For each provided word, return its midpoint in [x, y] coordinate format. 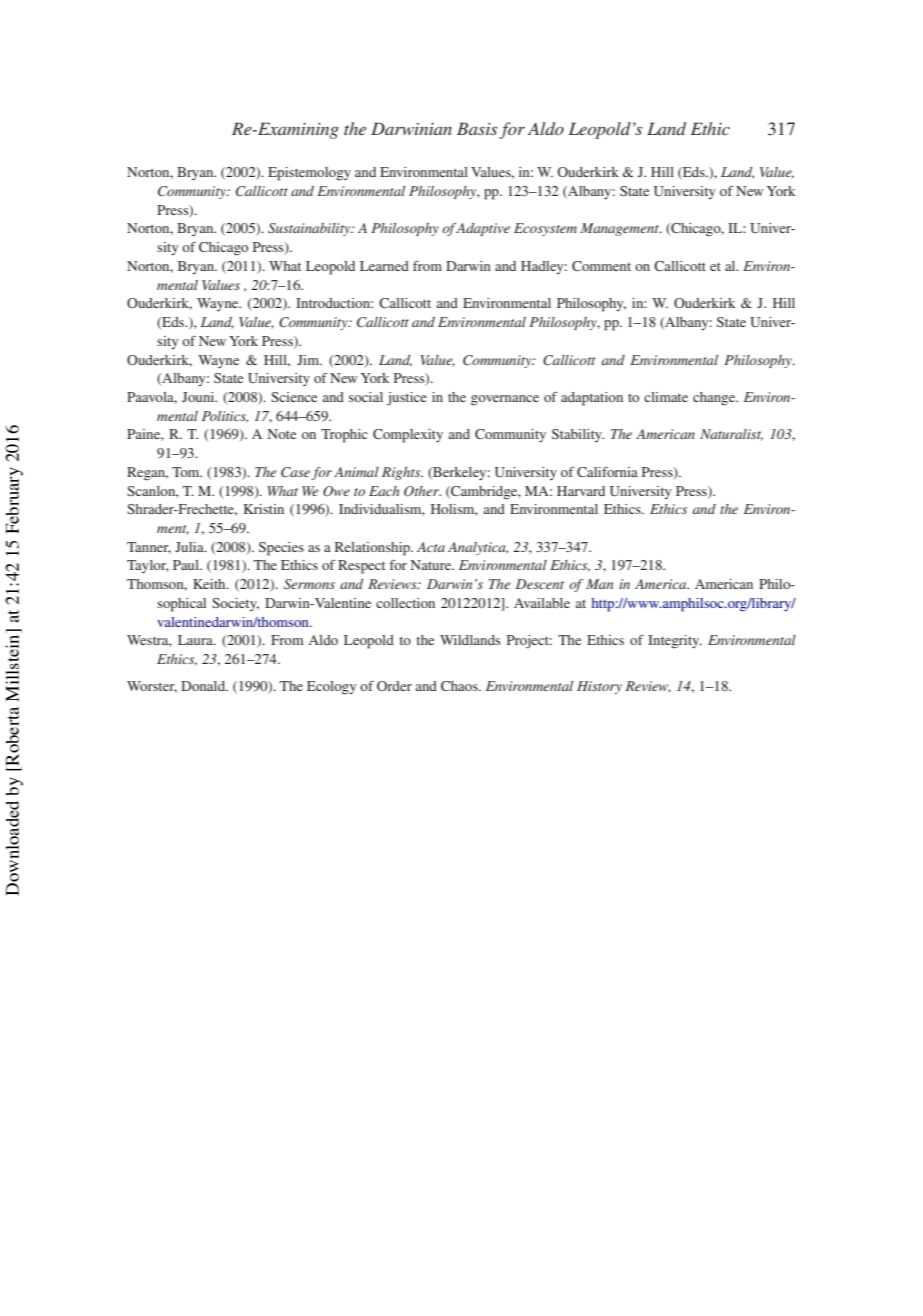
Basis [477, 128]
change [715, 399]
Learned [384, 266]
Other [422, 491]
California [607, 472]
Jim [309, 360]
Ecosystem [545, 229]
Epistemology [309, 174]
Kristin [264, 509]
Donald [204, 686]
